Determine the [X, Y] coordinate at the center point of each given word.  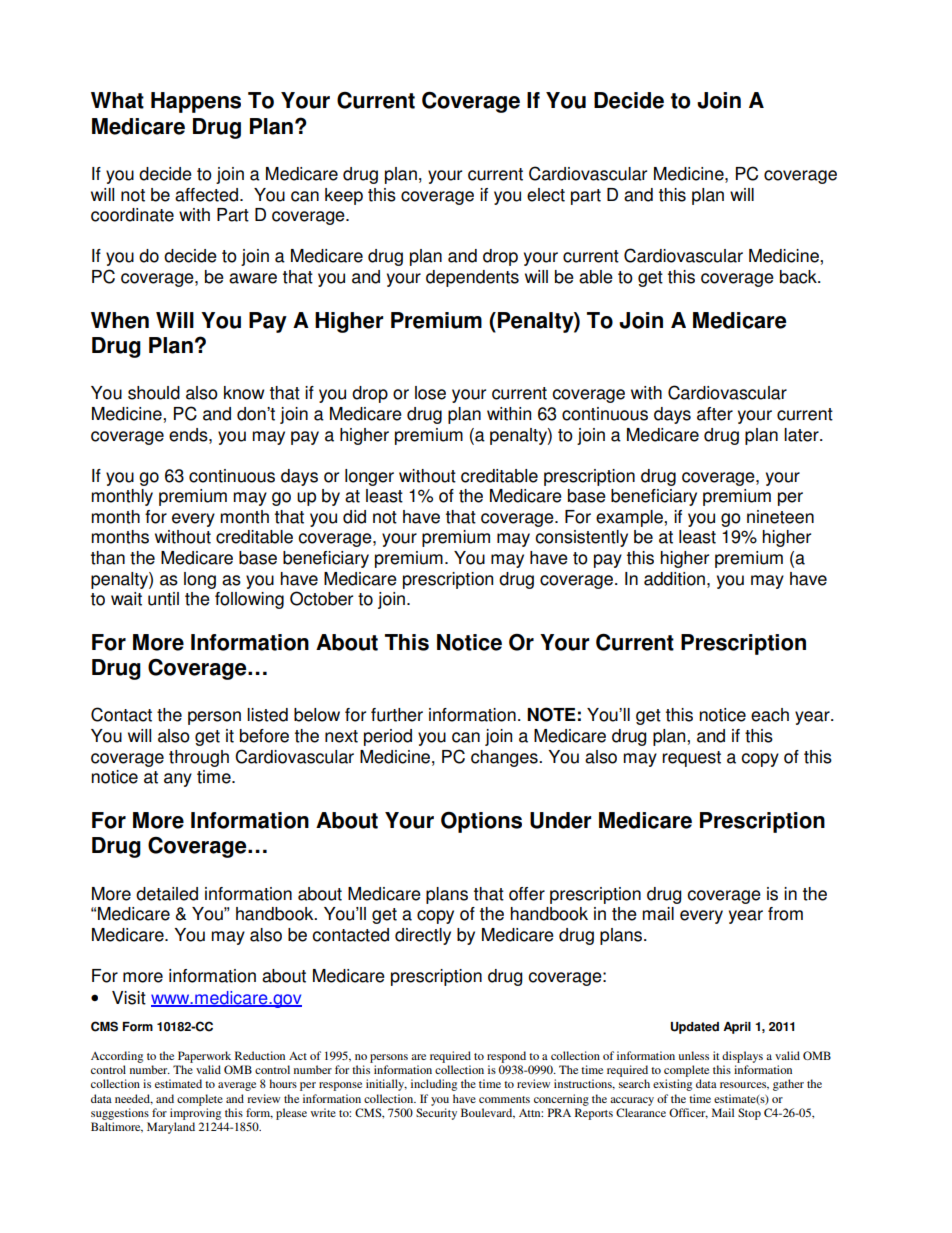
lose [430, 393]
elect [546, 195]
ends [189, 435]
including [434, 1085]
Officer [688, 1113]
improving [195, 1114]
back [799, 277]
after [715, 414]
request [691, 759]
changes [505, 758]
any [178, 780]
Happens [196, 102]
